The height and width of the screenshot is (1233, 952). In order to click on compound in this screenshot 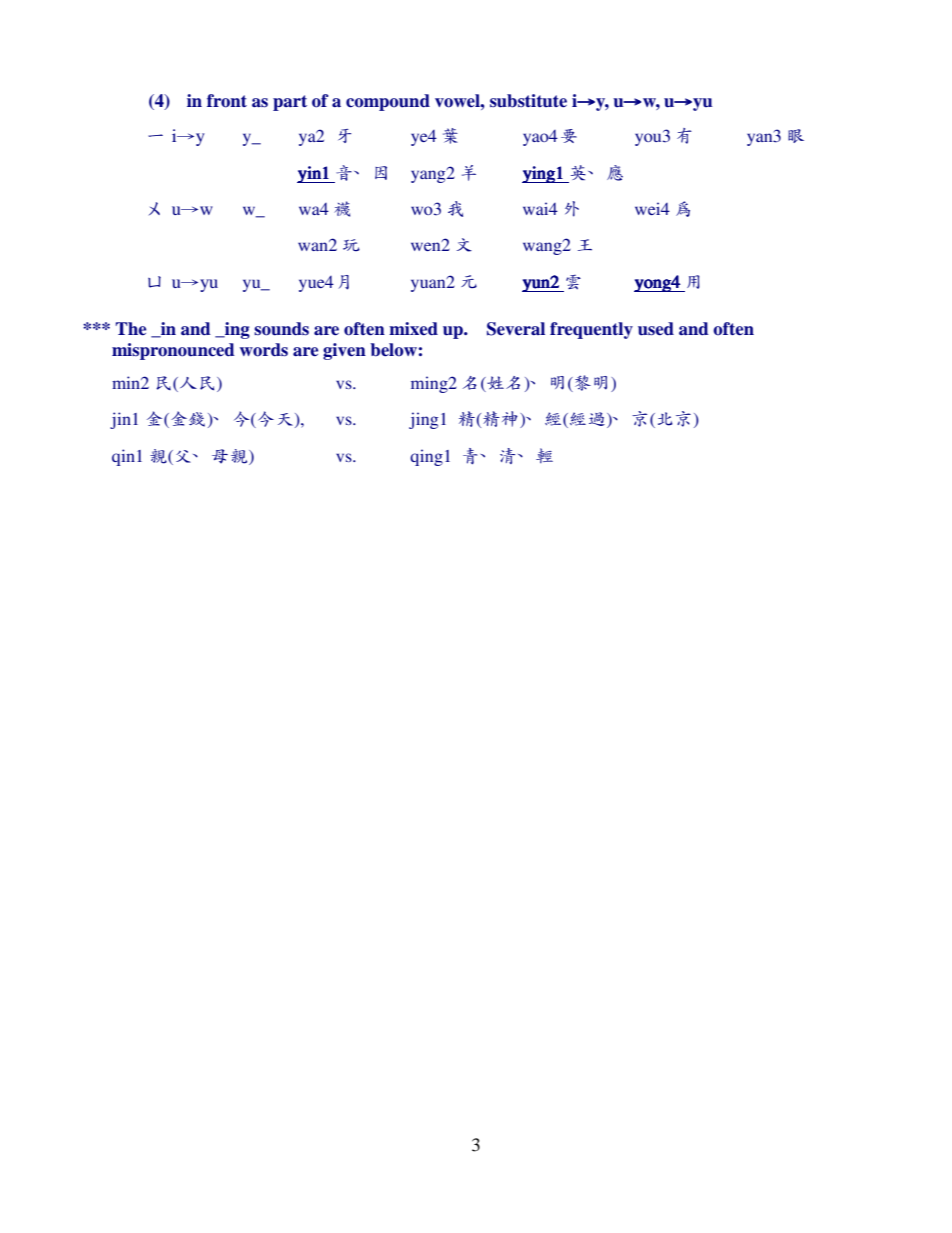, I will do `click(388, 102)`.
